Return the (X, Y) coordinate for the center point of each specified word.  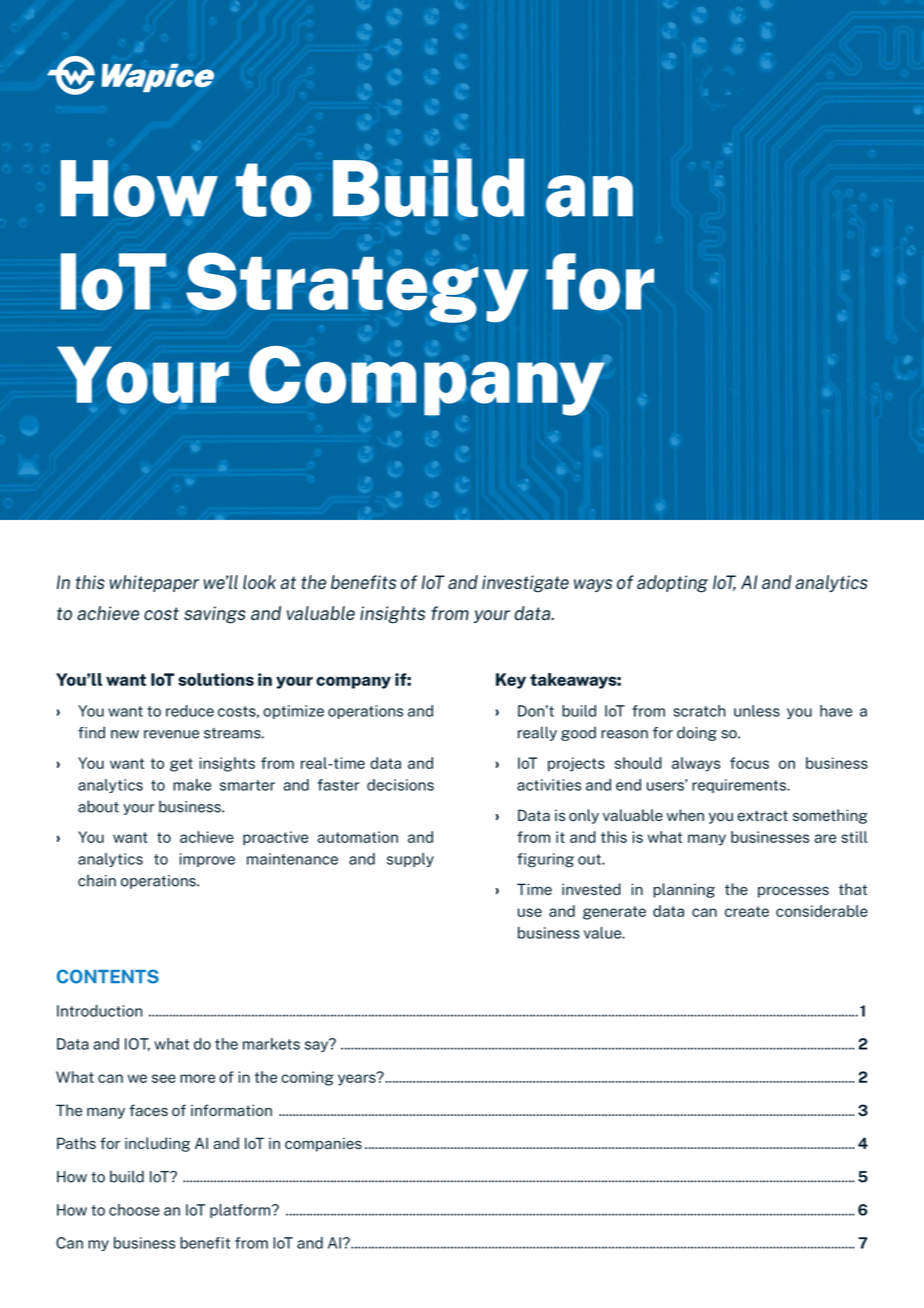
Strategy (357, 287)
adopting (672, 584)
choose (134, 1210)
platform (241, 1211)
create (747, 911)
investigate (525, 584)
